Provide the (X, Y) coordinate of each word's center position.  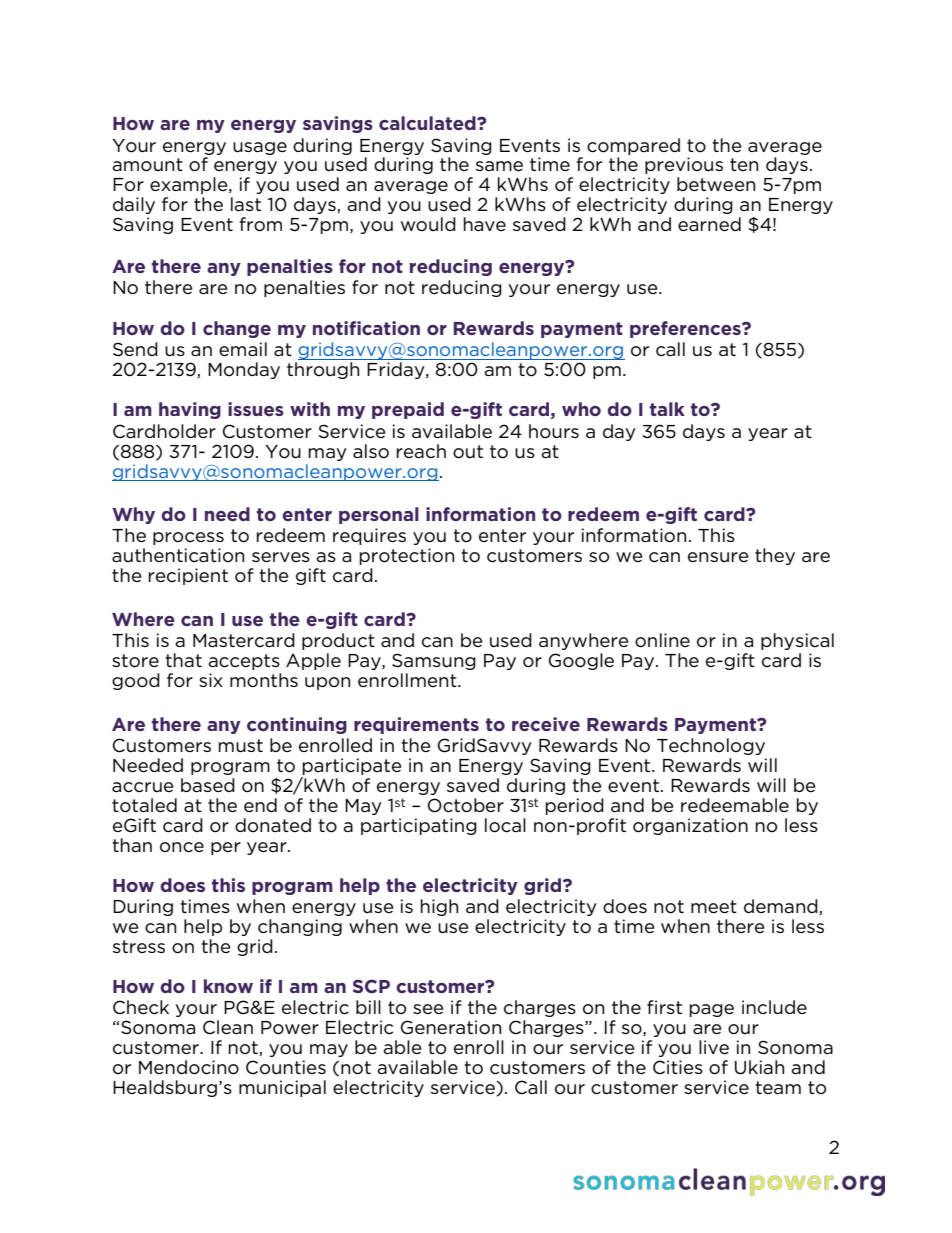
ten (744, 164)
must (241, 746)
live (714, 1047)
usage (260, 148)
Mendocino (189, 1067)
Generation (451, 1027)
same (499, 166)
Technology (711, 746)
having (190, 410)
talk (667, 409)
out (468, 452)
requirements (416, 725)
